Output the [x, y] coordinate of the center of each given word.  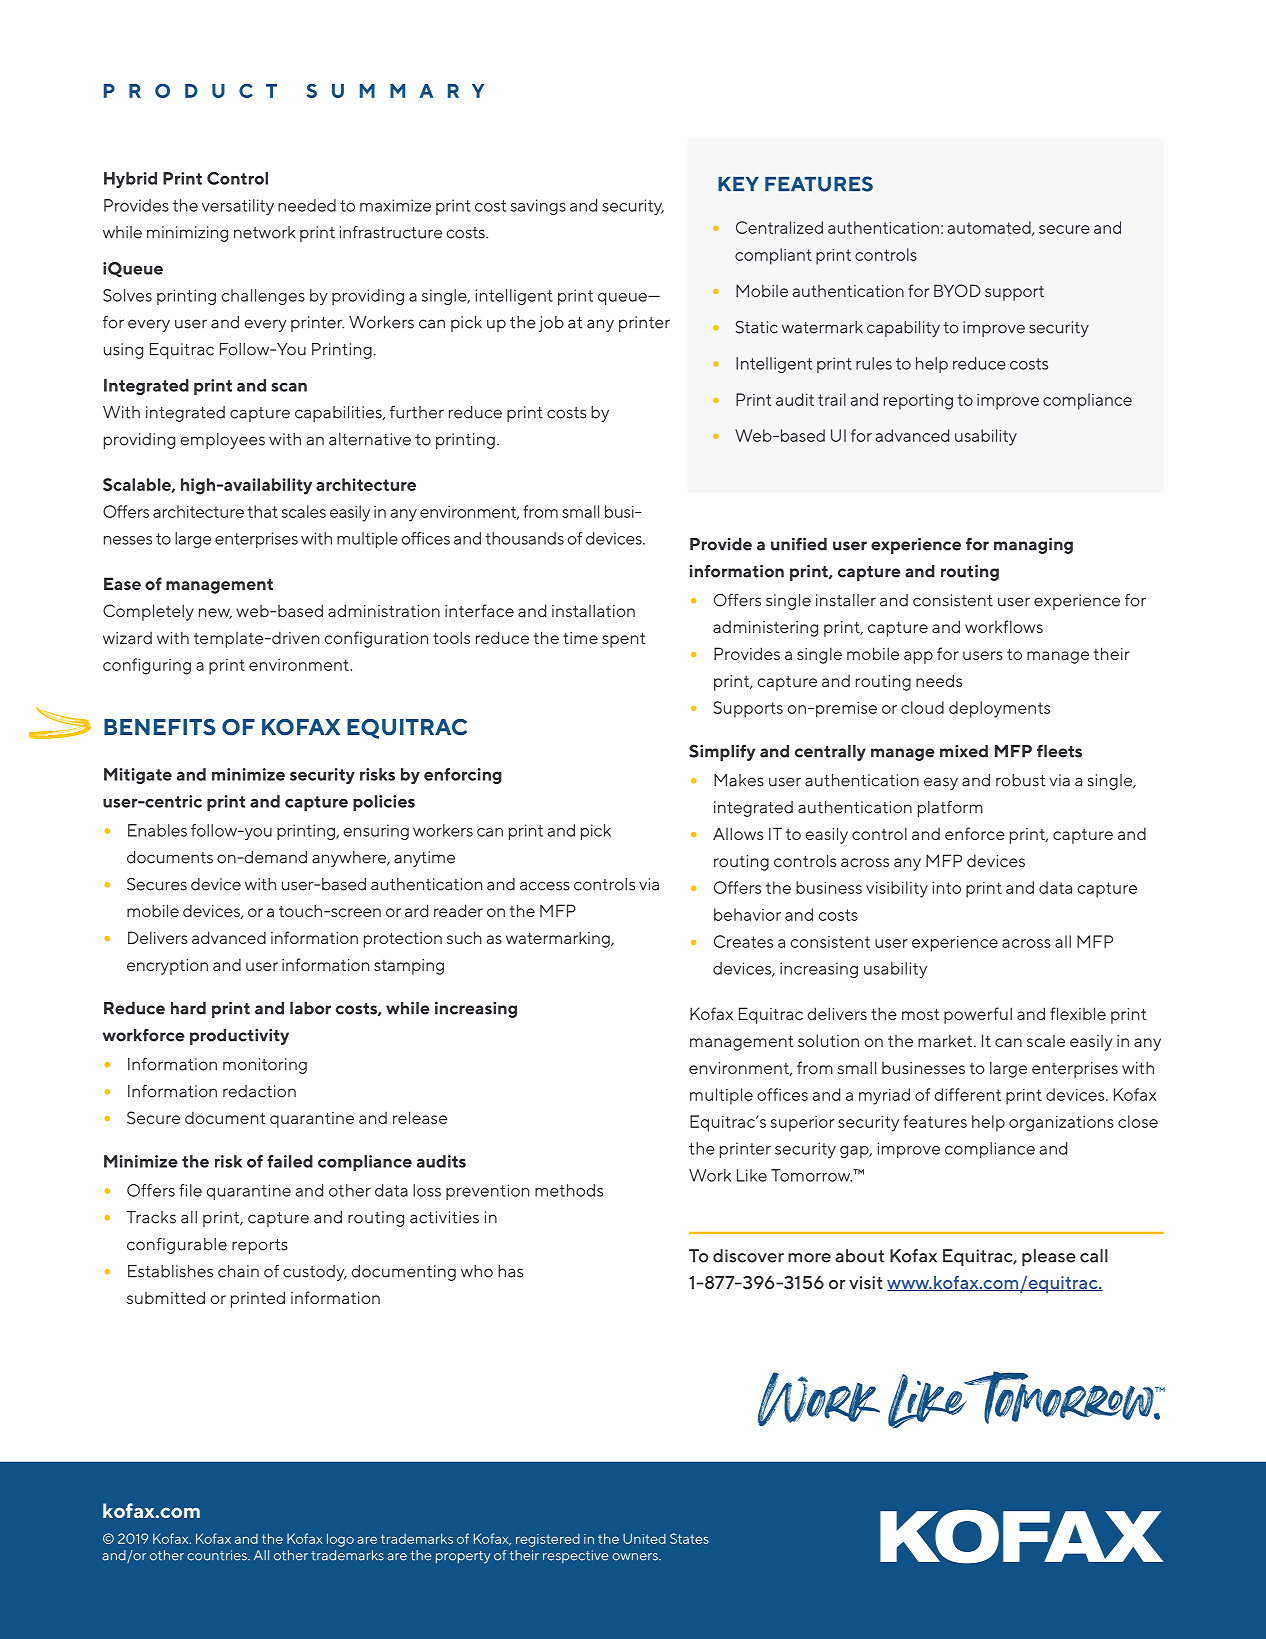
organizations [1061, 1124]
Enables [157, 830]
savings [538, 207]
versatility [238, 207]
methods [569, 1190]
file [190, 1190]
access [545, 886]
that [263, 511]
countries [218, 1555]
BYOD [957, 290]
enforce [975, 833]
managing [1033, 546]
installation [593, 610]
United [644, 1538]
